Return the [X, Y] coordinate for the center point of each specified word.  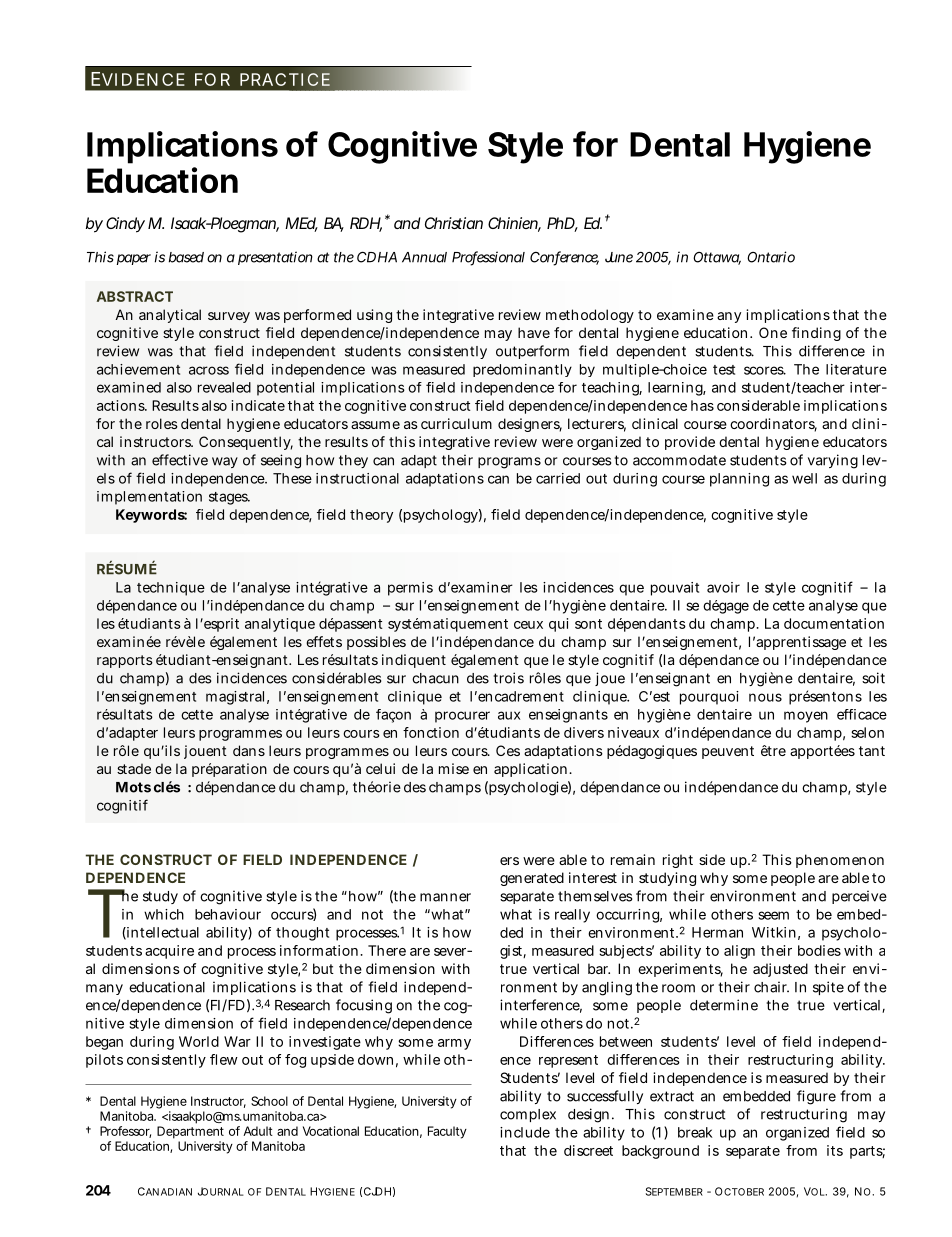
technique [171, 589]
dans [249, 750]
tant [872, 751]
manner [445, 897]
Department [190, 1132]
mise [454, 768]
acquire [169, 952]
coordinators [773, 425]
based [186, 257]
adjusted [780, 970]
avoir [723, 587]
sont [588, 624]
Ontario [771, 257]
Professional [488, 258]
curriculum [456, 423]
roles [162, 423]
